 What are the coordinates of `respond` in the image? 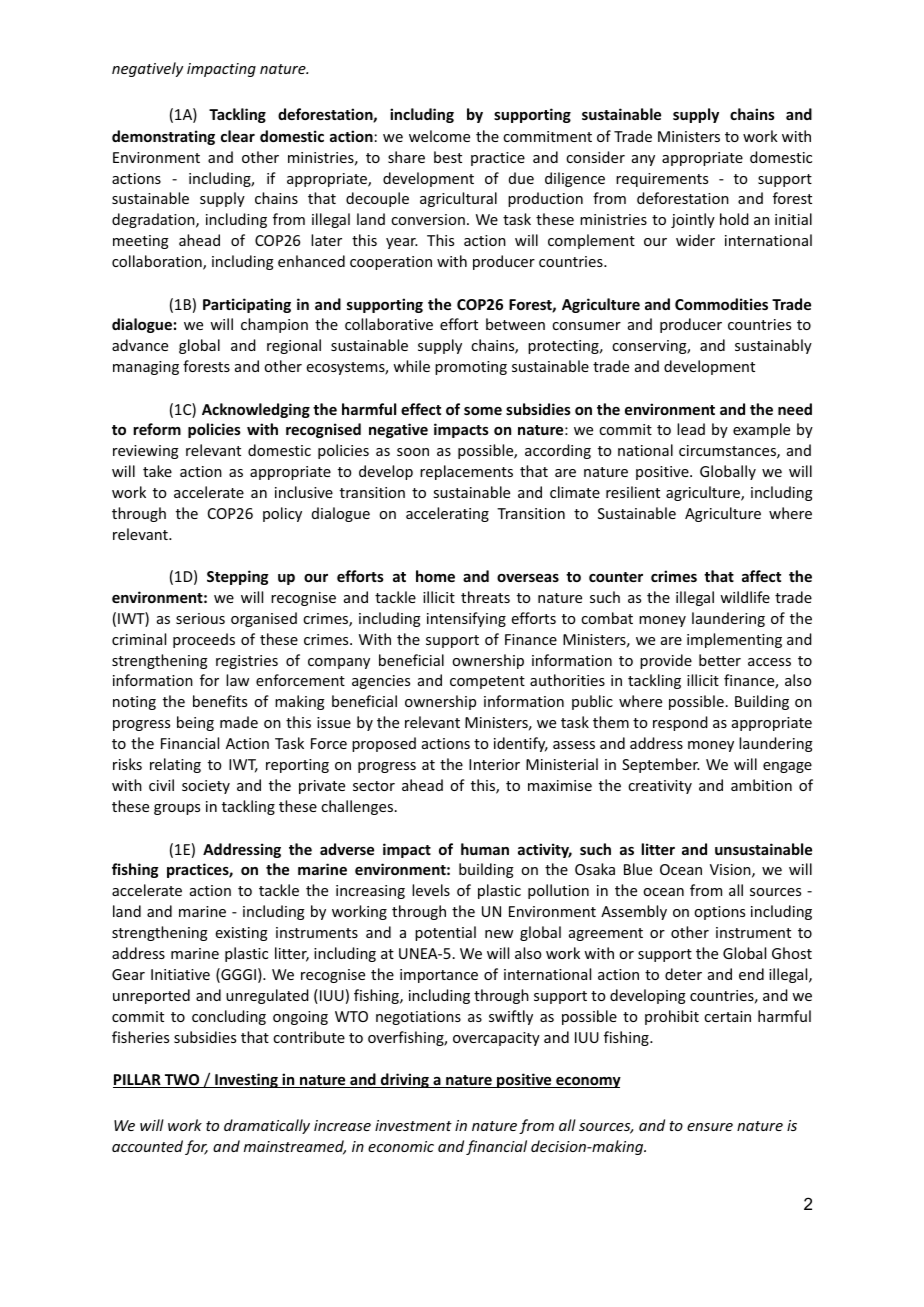 It's located at (680, 723).
